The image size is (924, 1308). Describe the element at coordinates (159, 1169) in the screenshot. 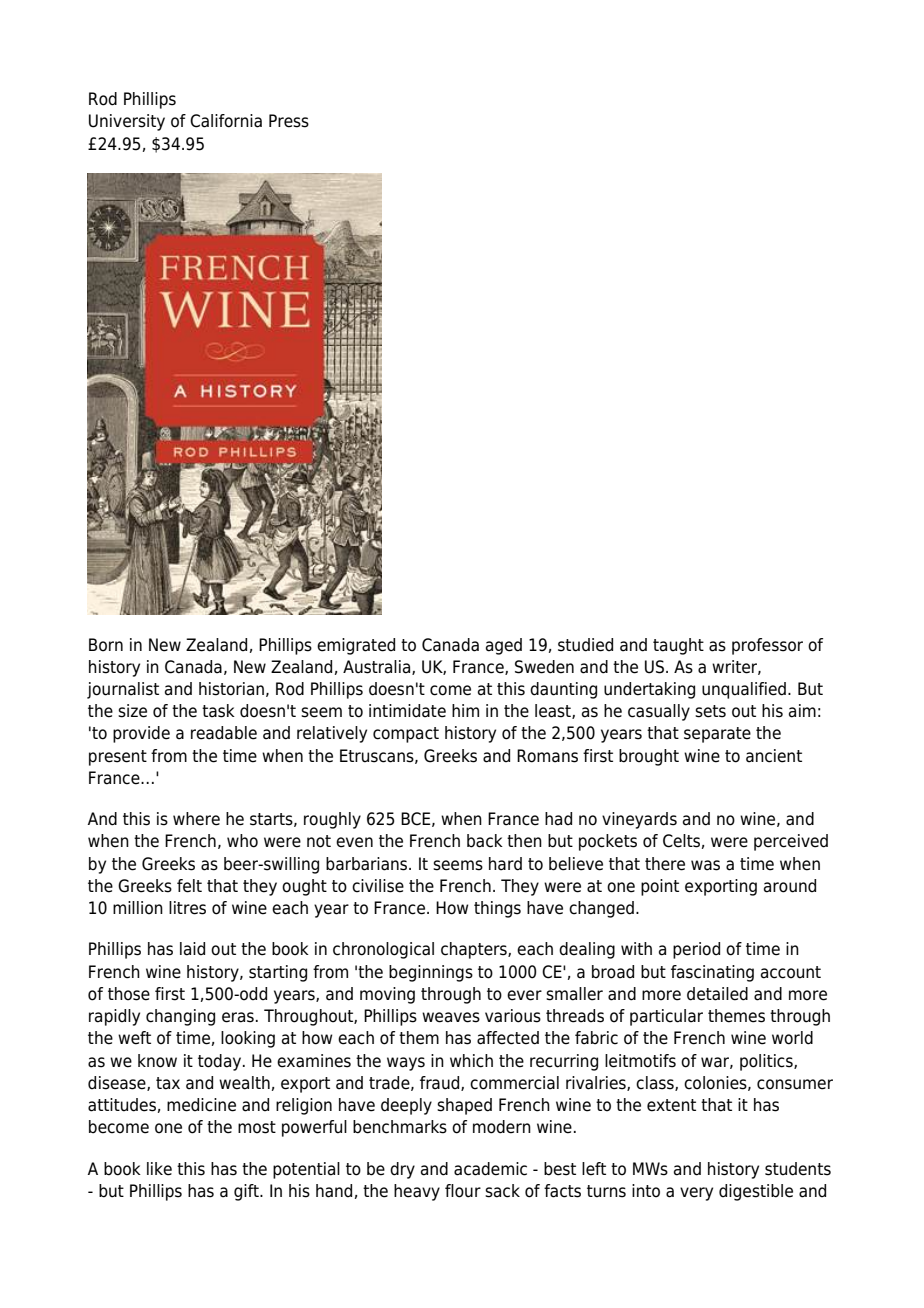

I see `like` at that location.
